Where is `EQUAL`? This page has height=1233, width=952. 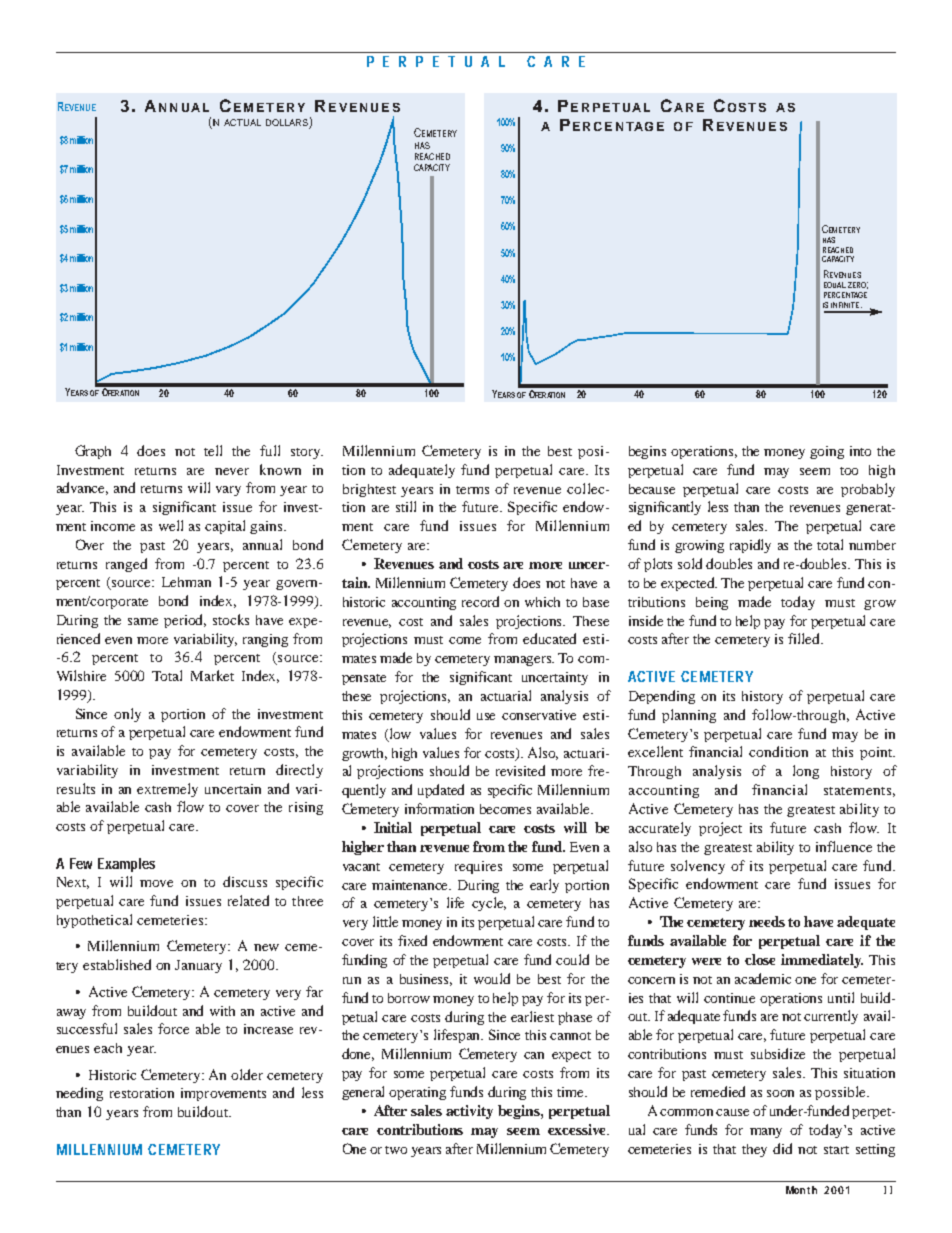
EQUAL is located at coordinates (835, 285).
